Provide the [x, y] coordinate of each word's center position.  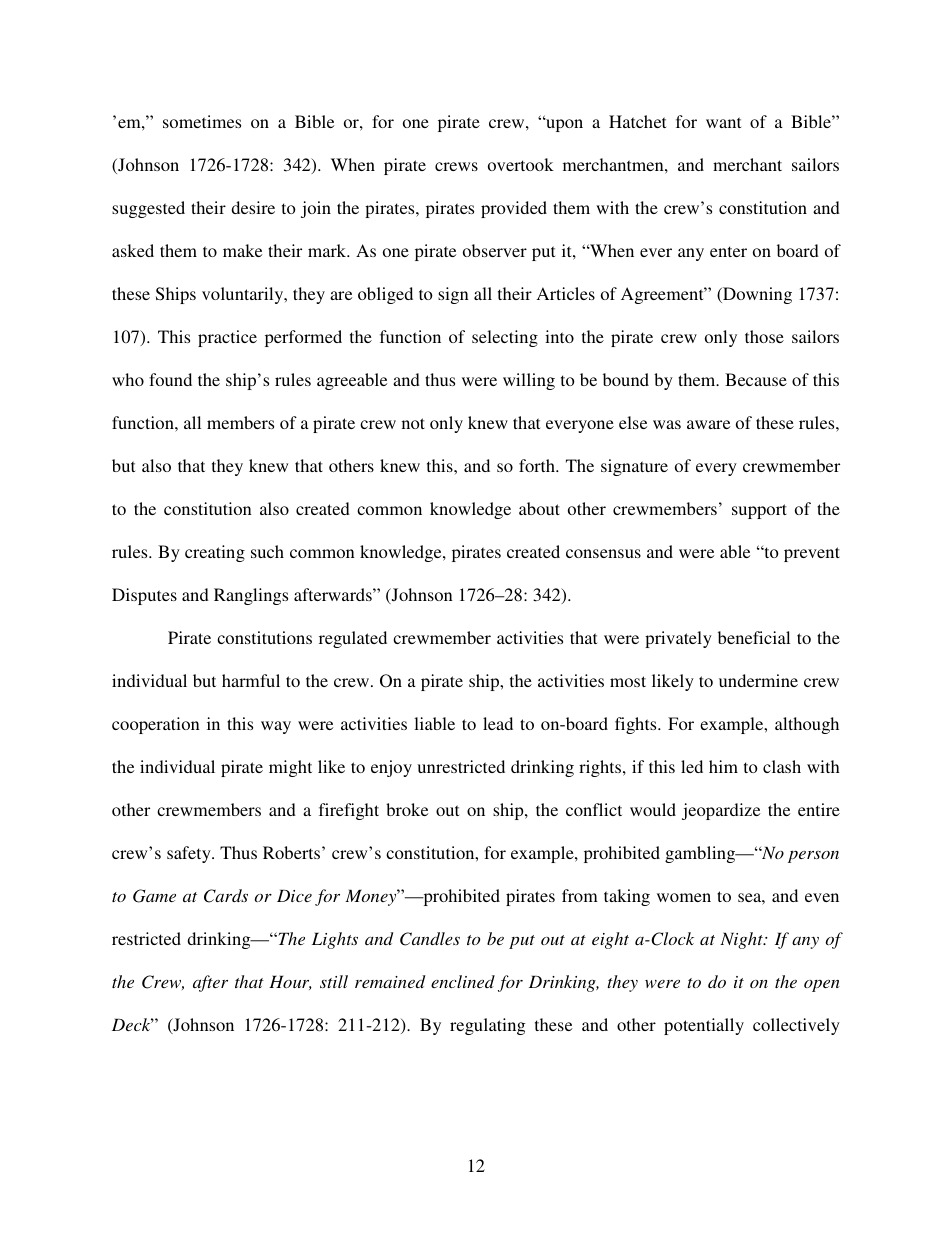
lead [498, 723]
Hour [290, 982]
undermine [758, 680]
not [413, 423]
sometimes [202, 121]
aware [708, 424]
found [170, 379]
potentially [704, 1026]
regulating [487, 1026]
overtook [521, 164]
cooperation [156, 725]
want [723, 122]
